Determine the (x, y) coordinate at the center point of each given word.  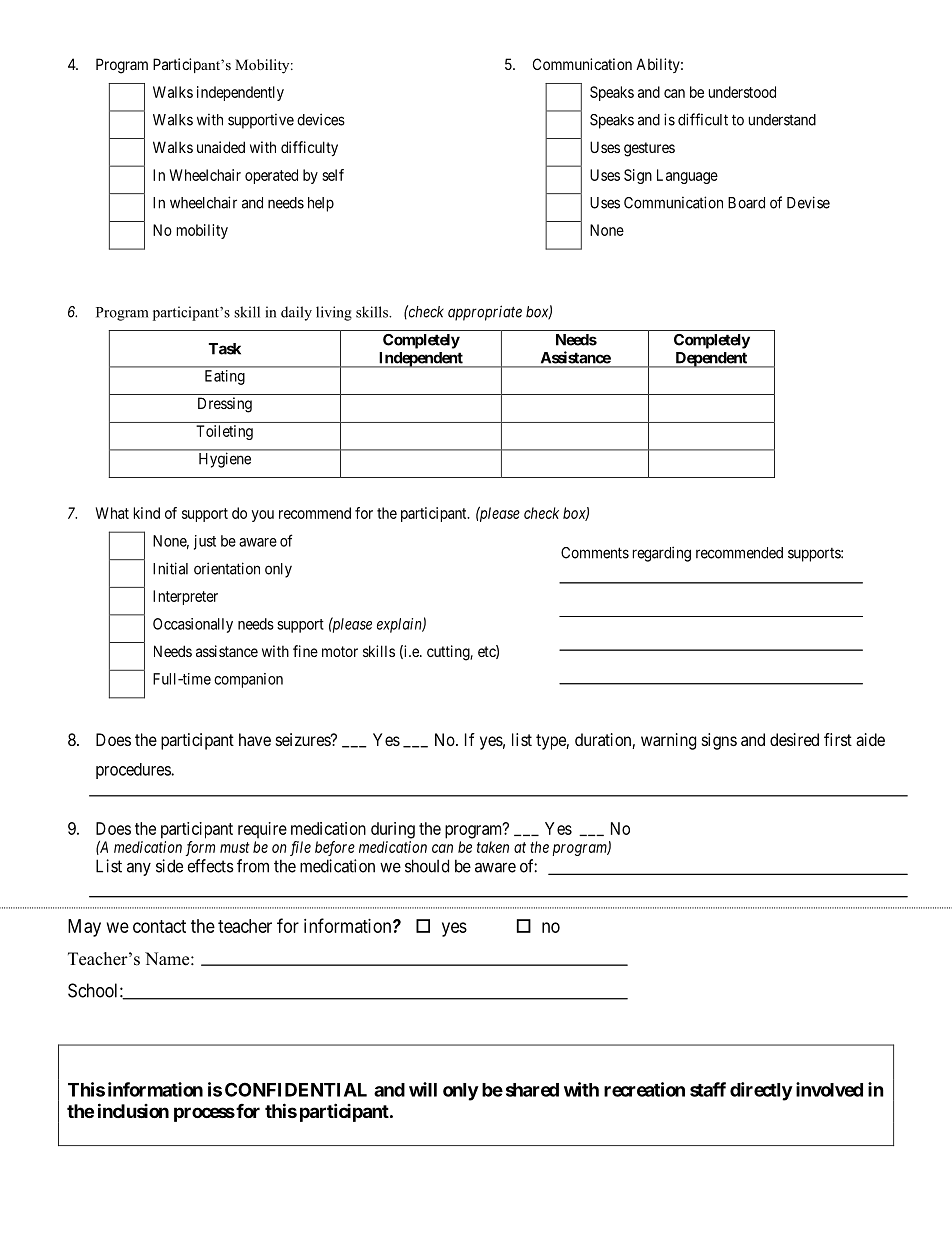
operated (271, 176)
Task (225, 349)
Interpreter (185, 597)
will (423, 1089)
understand (782, 120)
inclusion (133, 1110)
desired (794, 739)
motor (340, 651)
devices (321, 119)
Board (746, 203)
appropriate (485, 313)
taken (493, 847)
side (169, 866)
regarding (662, 554)
